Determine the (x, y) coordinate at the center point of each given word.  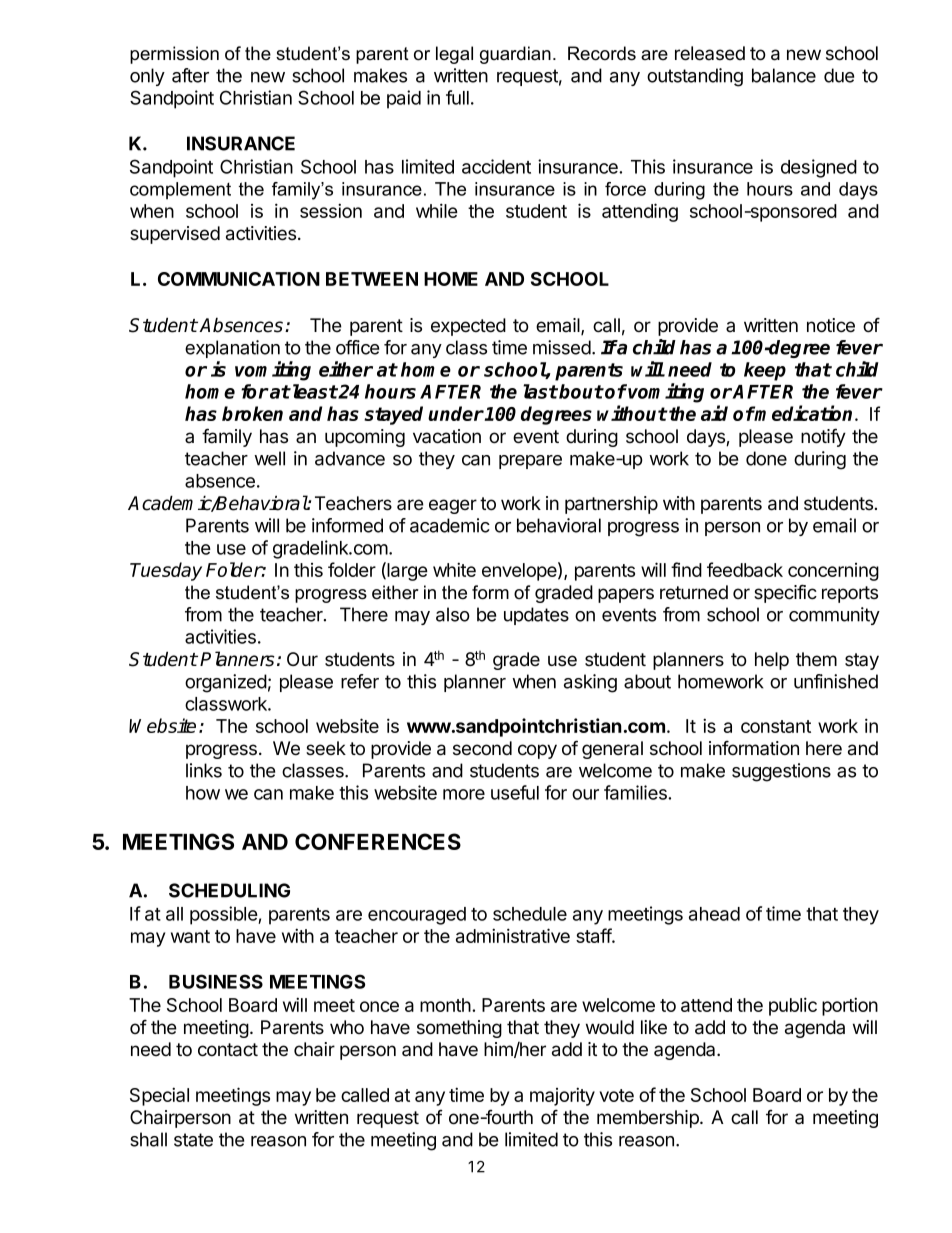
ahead (714, 914)
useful (515, 792)
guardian (515, 55)
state (193, 1140)
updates (536, 616)
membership (649, 1119)
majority (562, 1096)
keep (765, 371)
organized (226, 683)
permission (174, 55)
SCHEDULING (229, 890)
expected (468, 327)
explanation (232, 349)
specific (785, 593)
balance (784, 75)
